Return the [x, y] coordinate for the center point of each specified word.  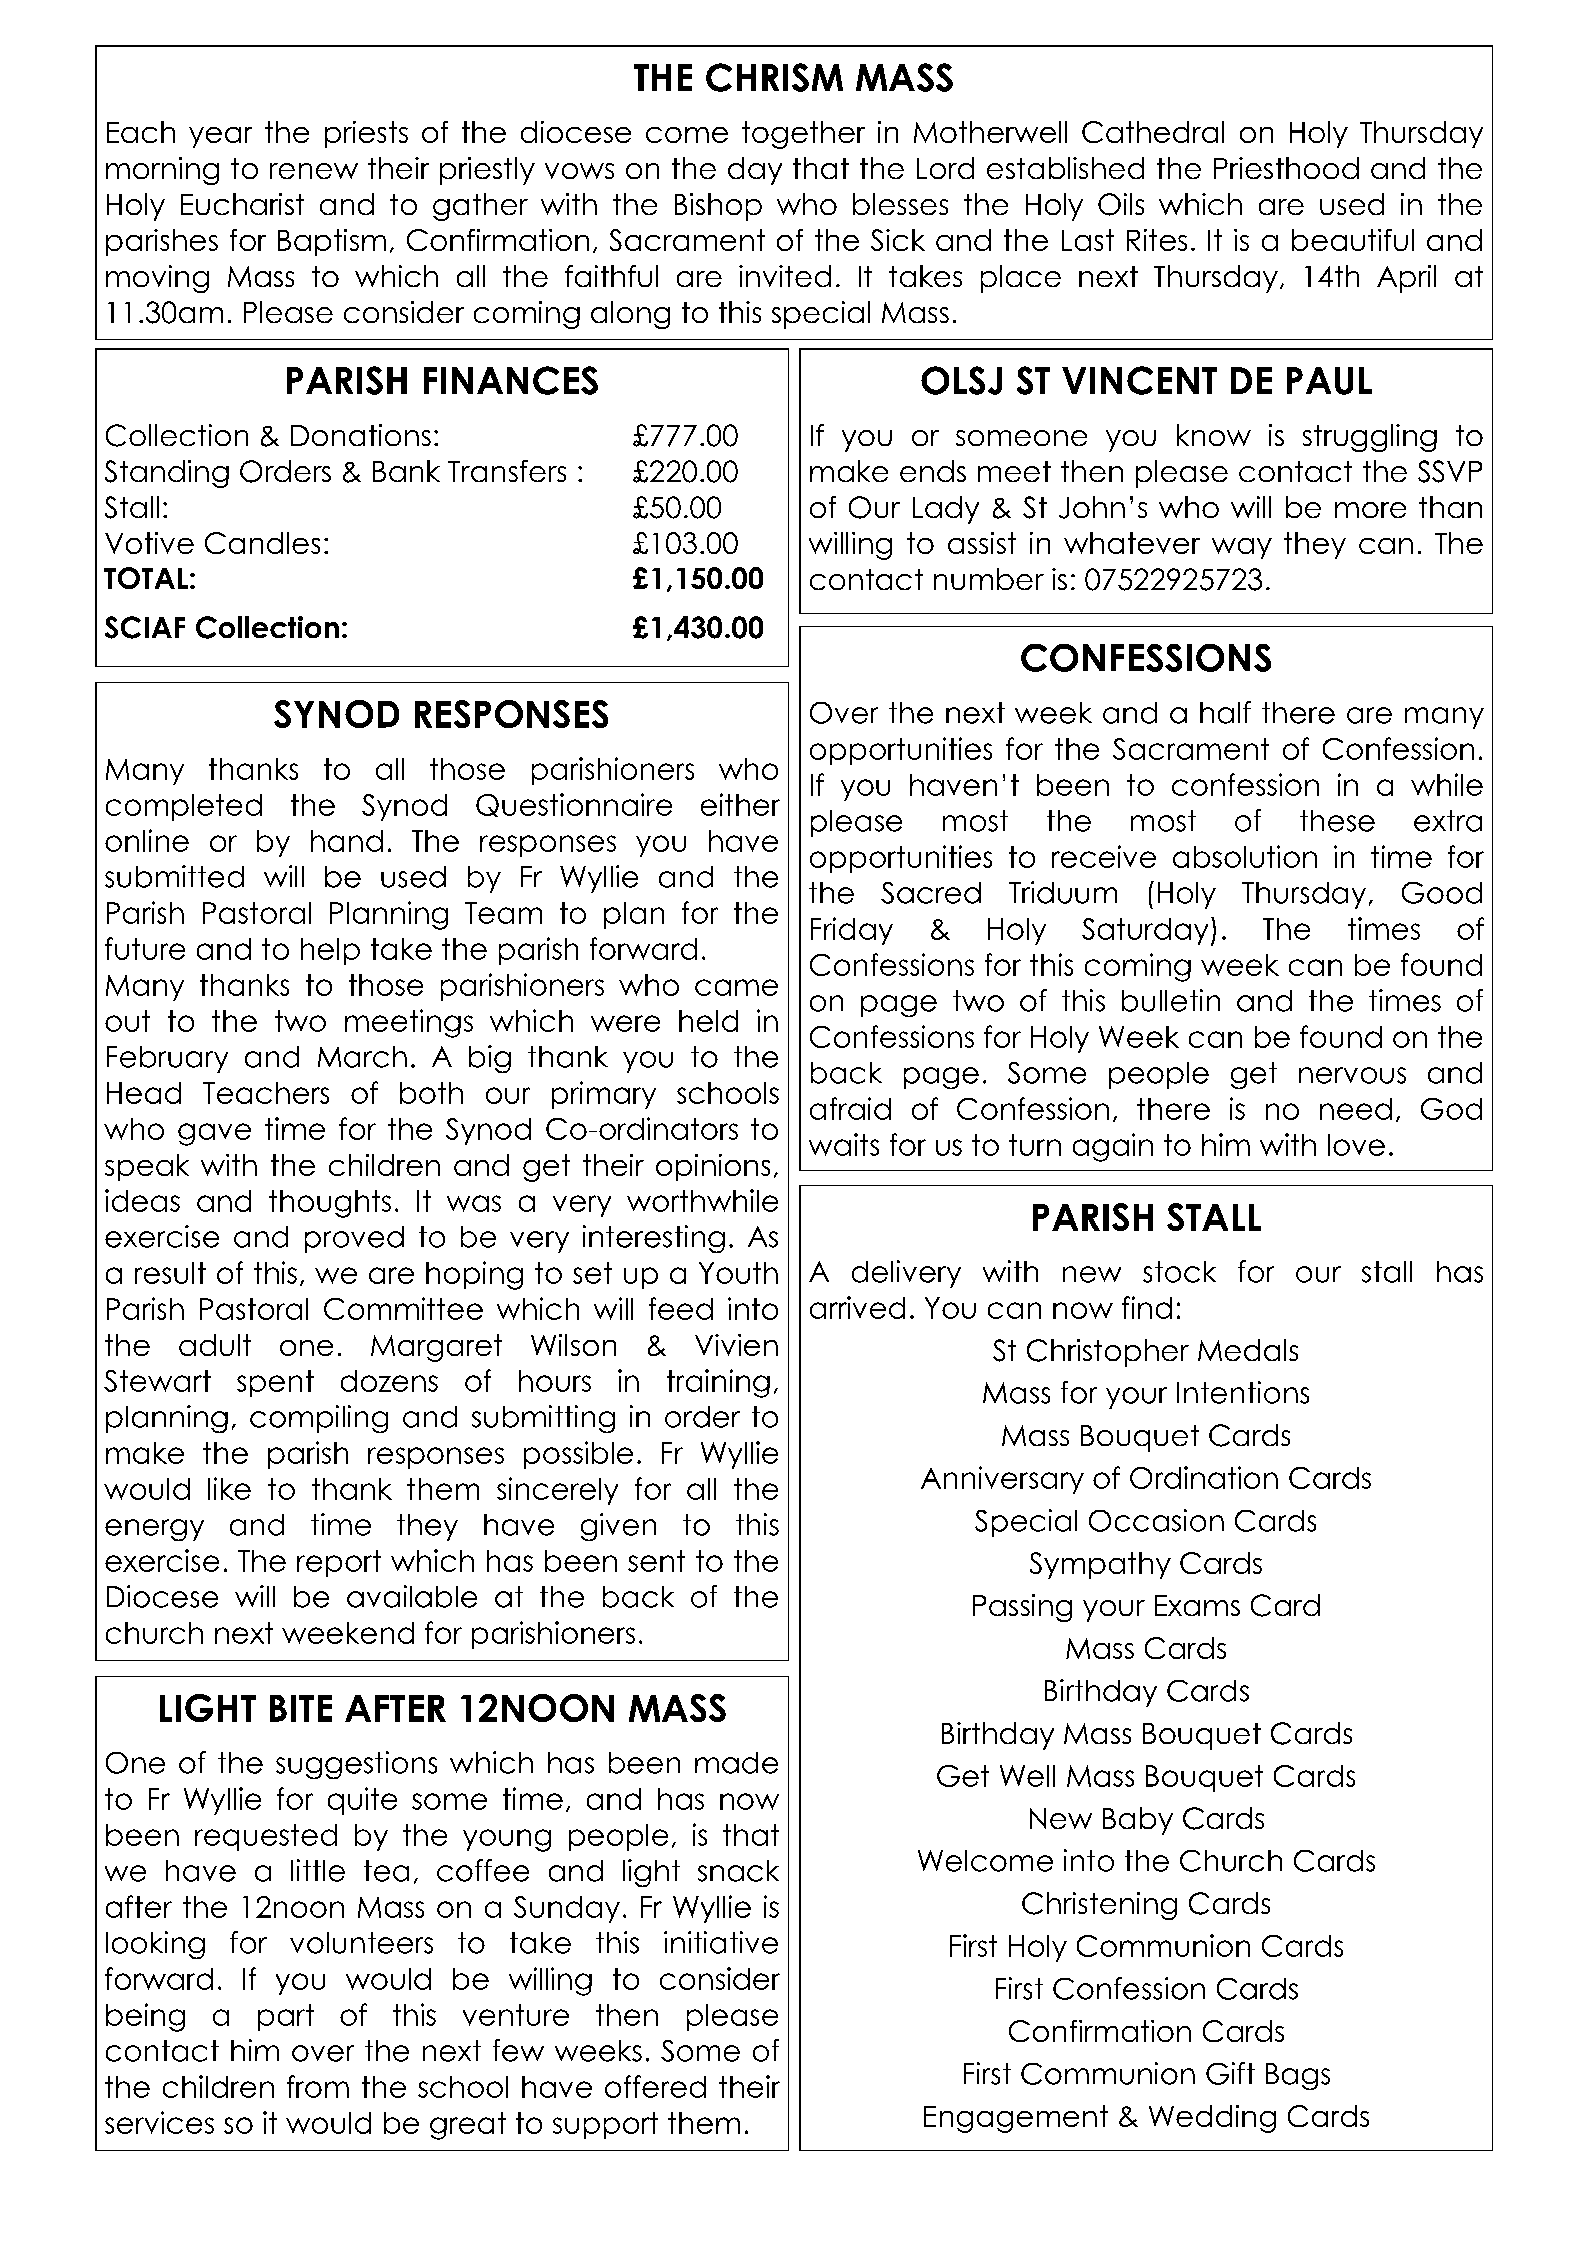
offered [655, 2086]
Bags [1298, 2076]
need [1356, 1109]
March [362, 1057]
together [803, 135]
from [318, 2086]
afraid [850, 1108]
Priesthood [1286, 168]
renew [314, 171]
